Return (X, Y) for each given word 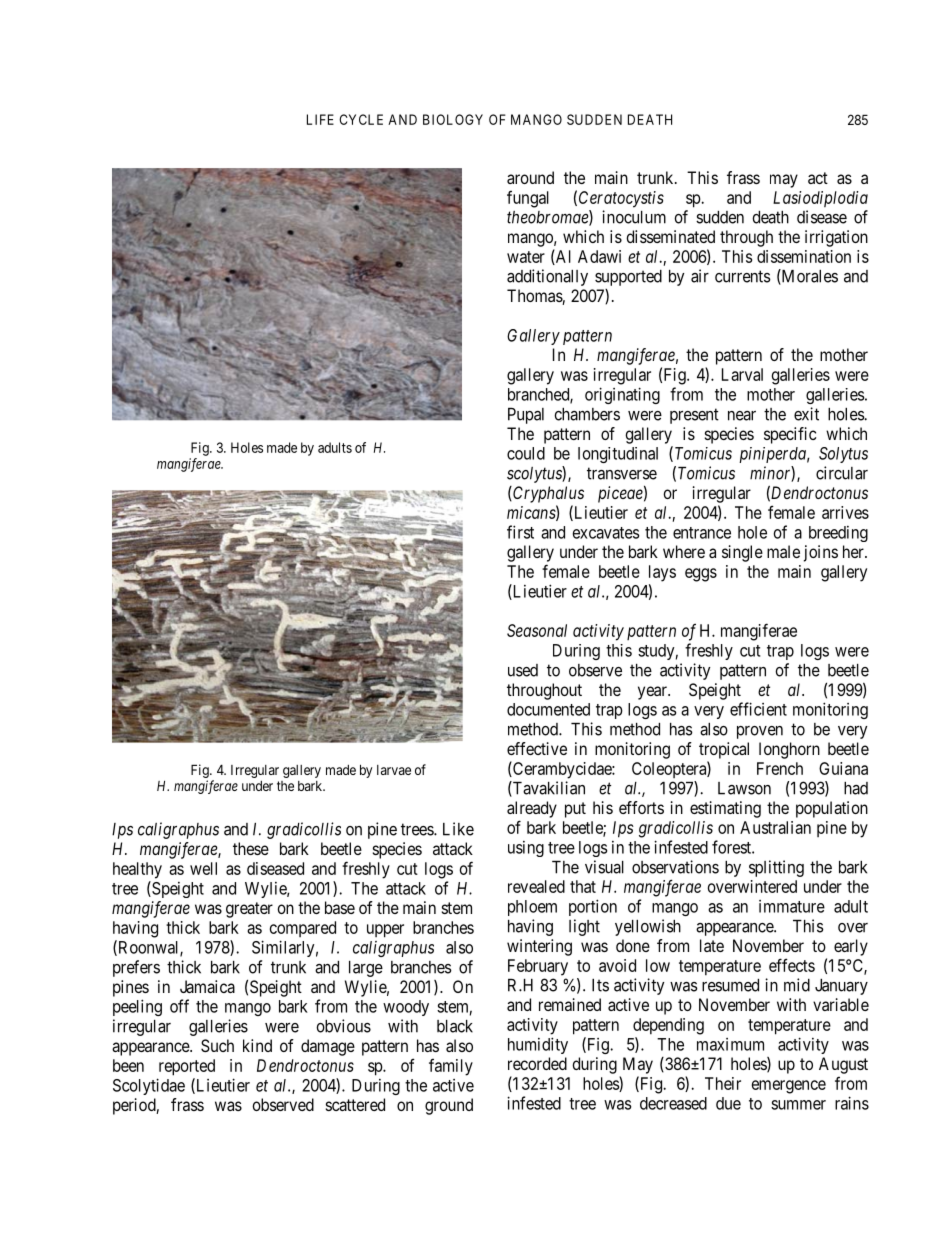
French (780, 768)
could (526, 453)
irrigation (836, 238)
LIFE (320, 119)
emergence (789, 1087)
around (530, 177)
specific (790, 435)
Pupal (526, 416)
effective (537, 748)
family (451, 1067)
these (251, 848)
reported (187, 1067)
